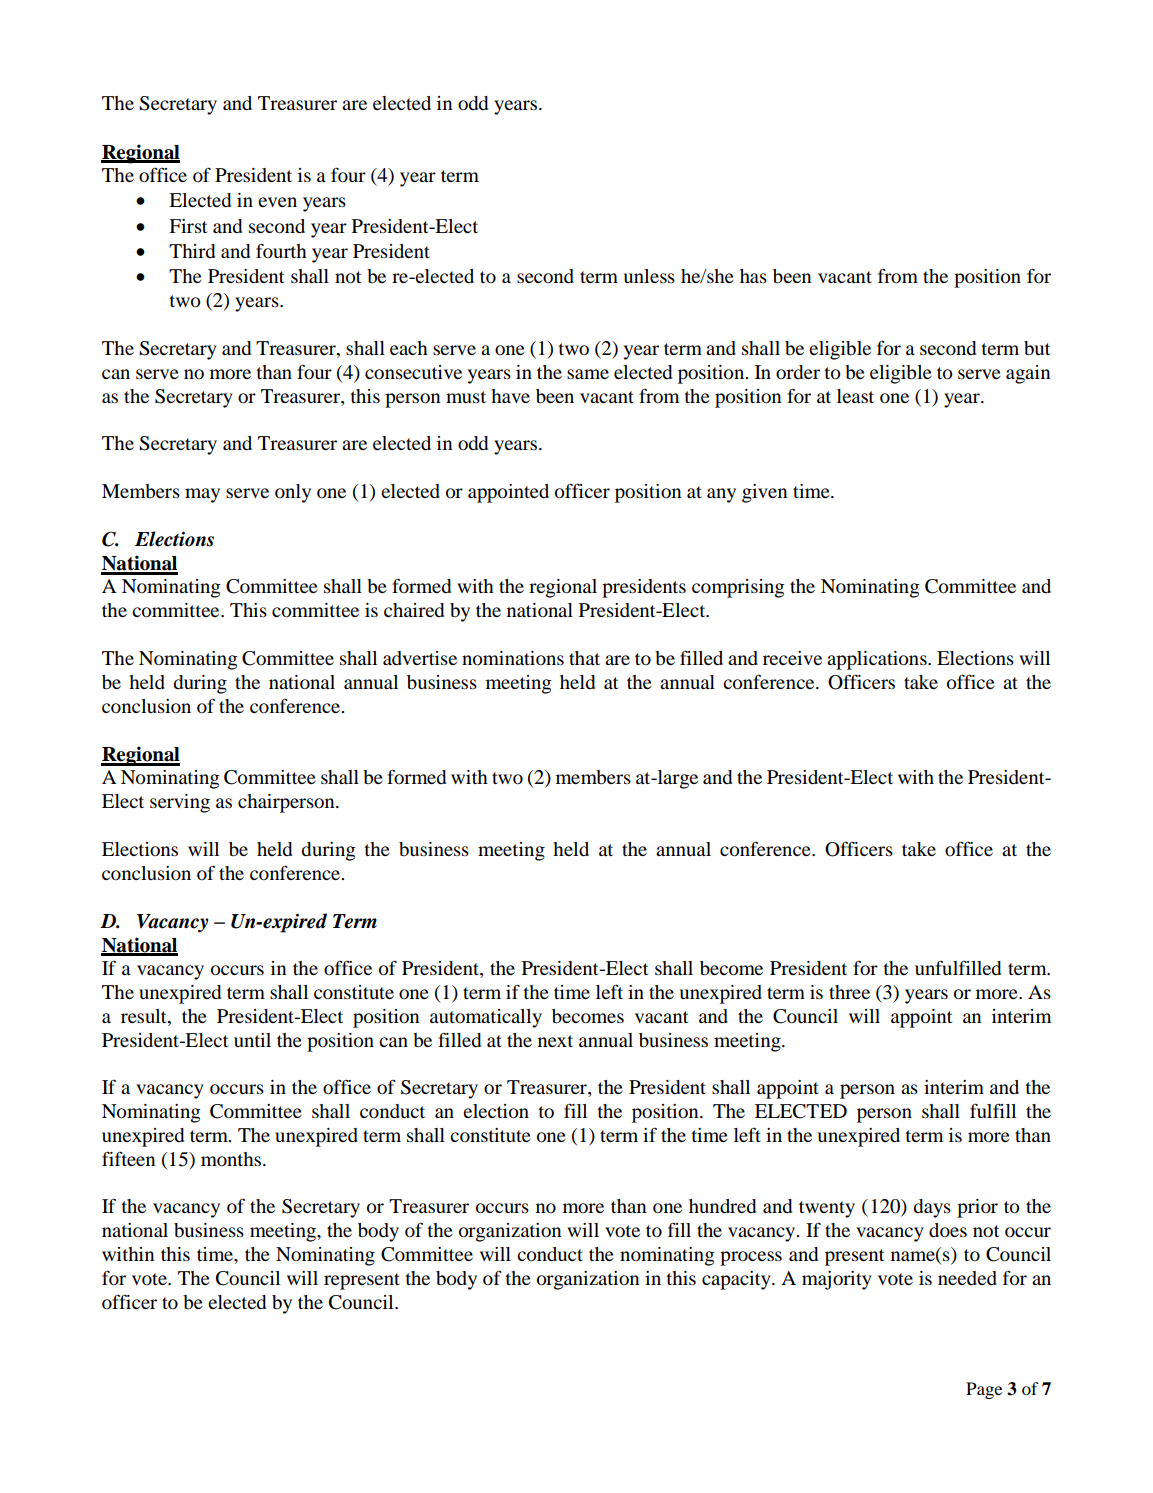 The height and width of the page is (1493, 1153). What do you see at coordinates (584, 658) in the page?
I see `that` at bounding box center [584, 658].
